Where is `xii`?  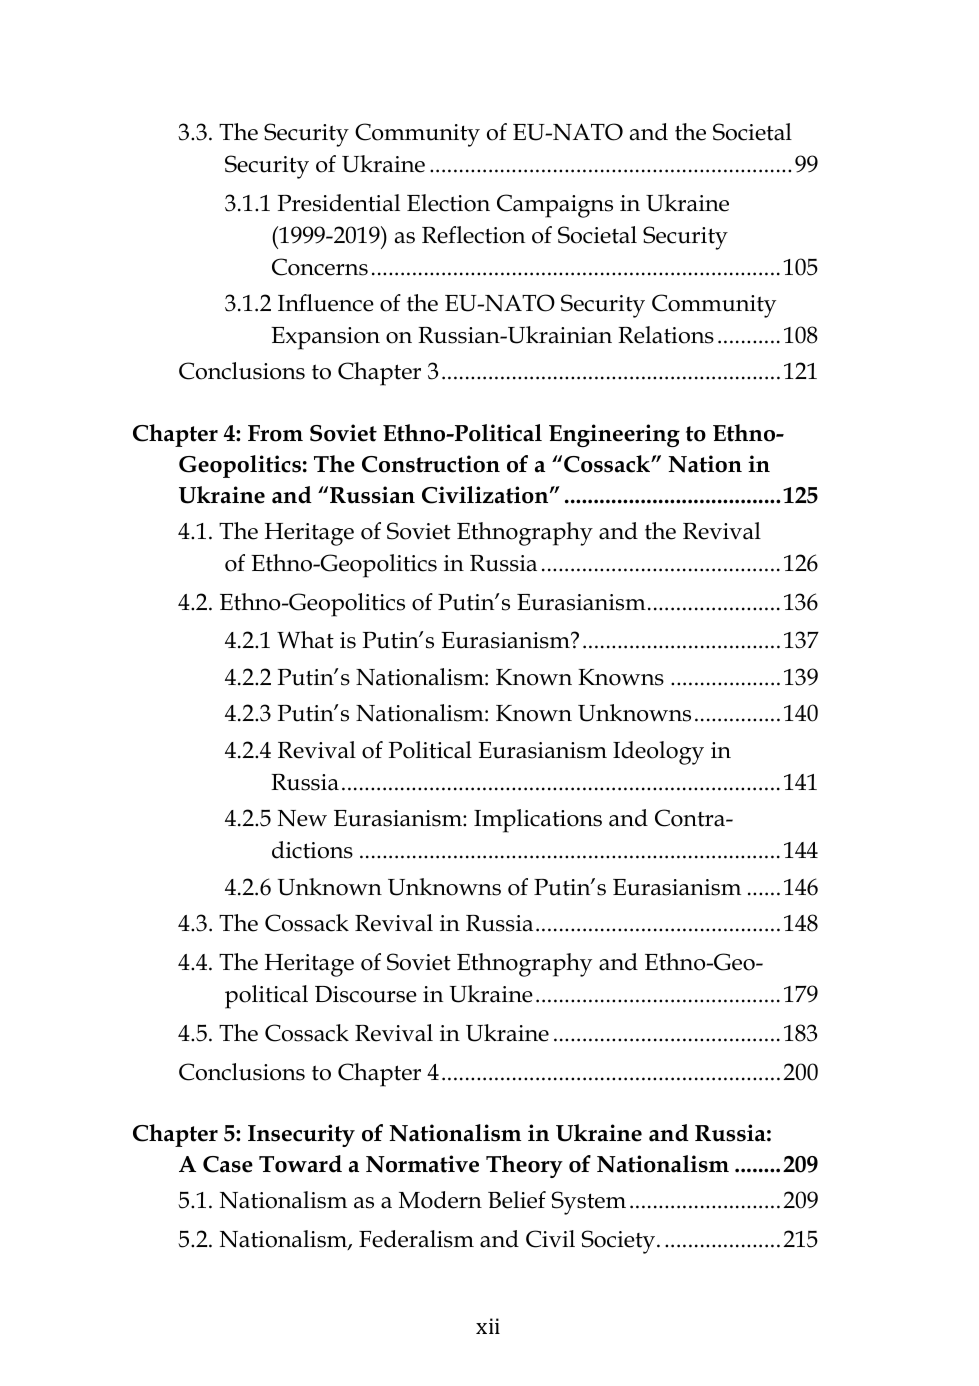 xii is located at coordinates (488, 1326).
